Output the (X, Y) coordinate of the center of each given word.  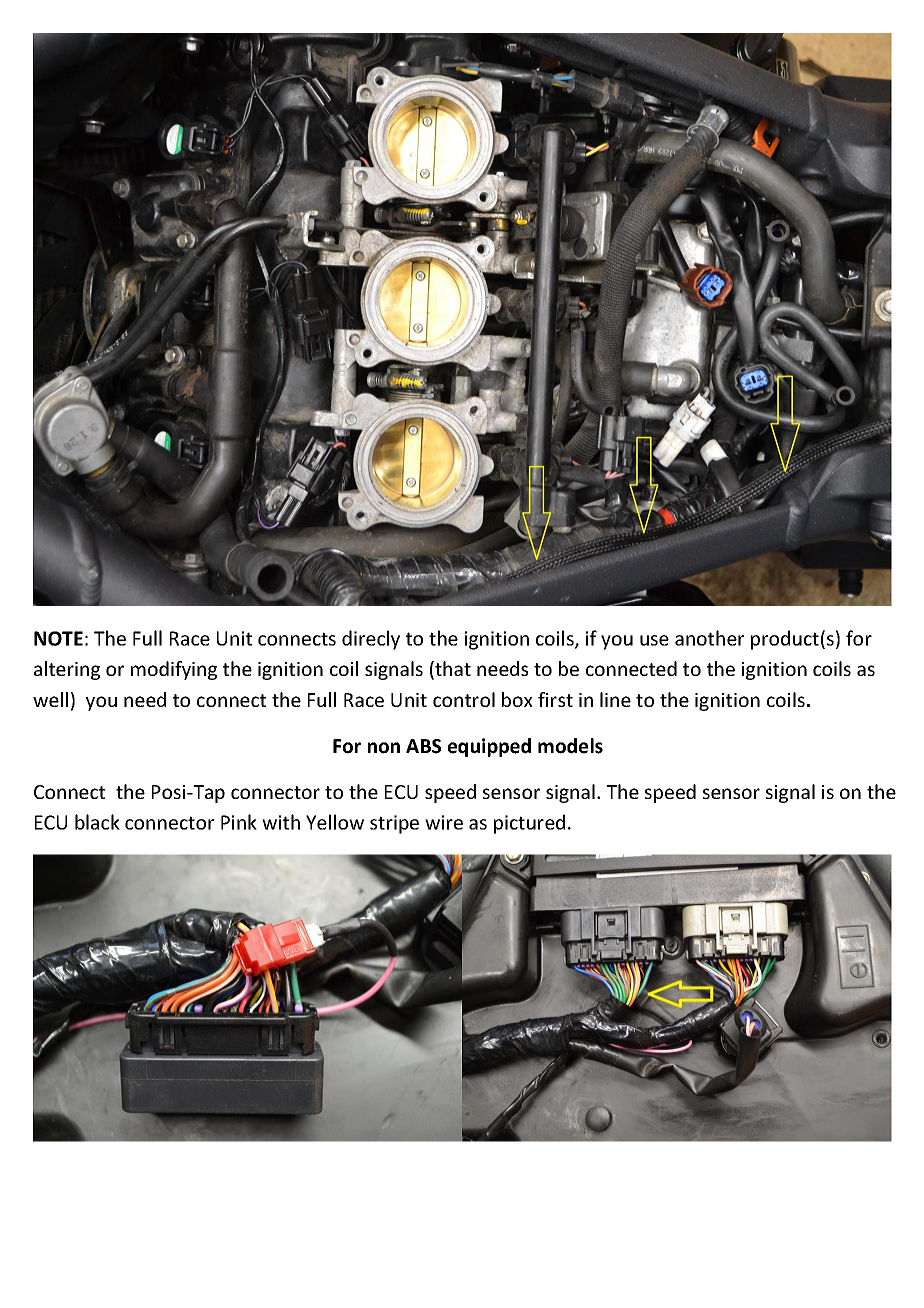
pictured (529, 824)
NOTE (58, 638)
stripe (394, 824)
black (97, 822)
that (452, 670)
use (654, 640)
